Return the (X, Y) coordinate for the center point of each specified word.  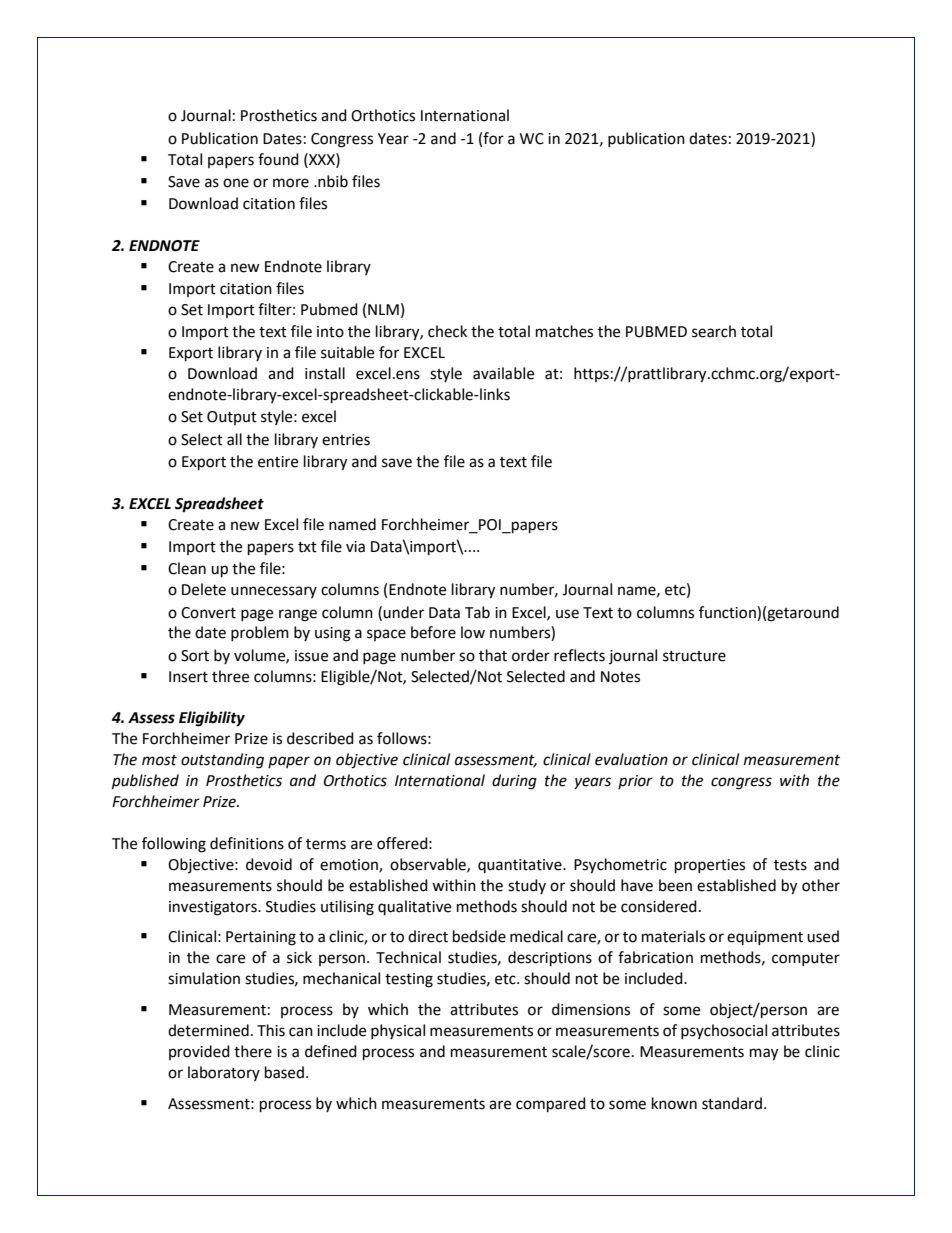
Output (232, 418)
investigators (214, 908)
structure (694, 656)
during (514, 782)
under (403, 612)
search (714, 331)
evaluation (631, 759)
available (503, 373)
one (236, 183)
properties (710, 866)
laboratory (224, 1073)
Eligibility (212, 719)
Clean (187, 568)
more (291, 183)
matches (564, 331)
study (527, 886)
